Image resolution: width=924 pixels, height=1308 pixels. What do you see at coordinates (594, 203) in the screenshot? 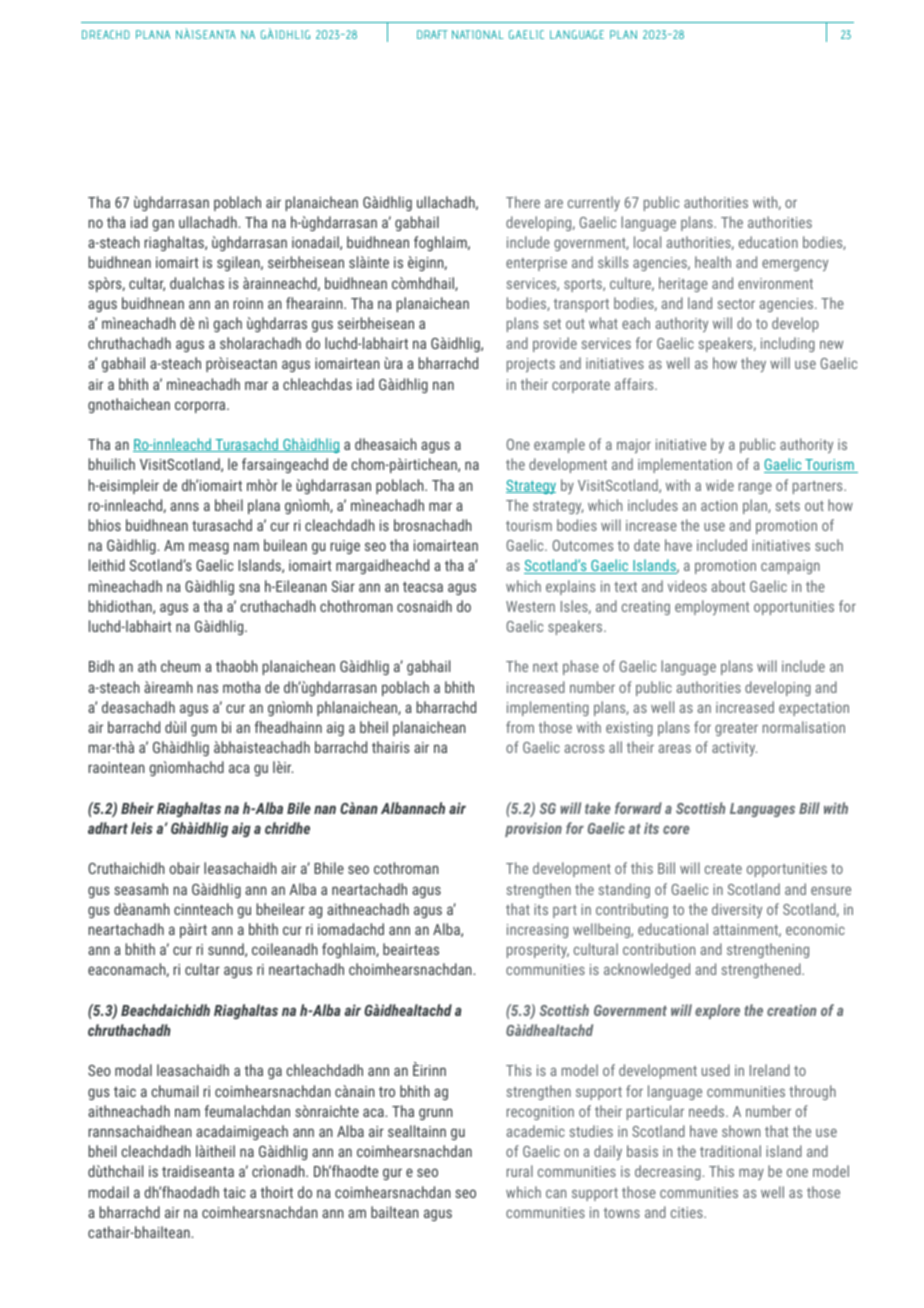
I see `currently` at bounding box center [594, 203].
